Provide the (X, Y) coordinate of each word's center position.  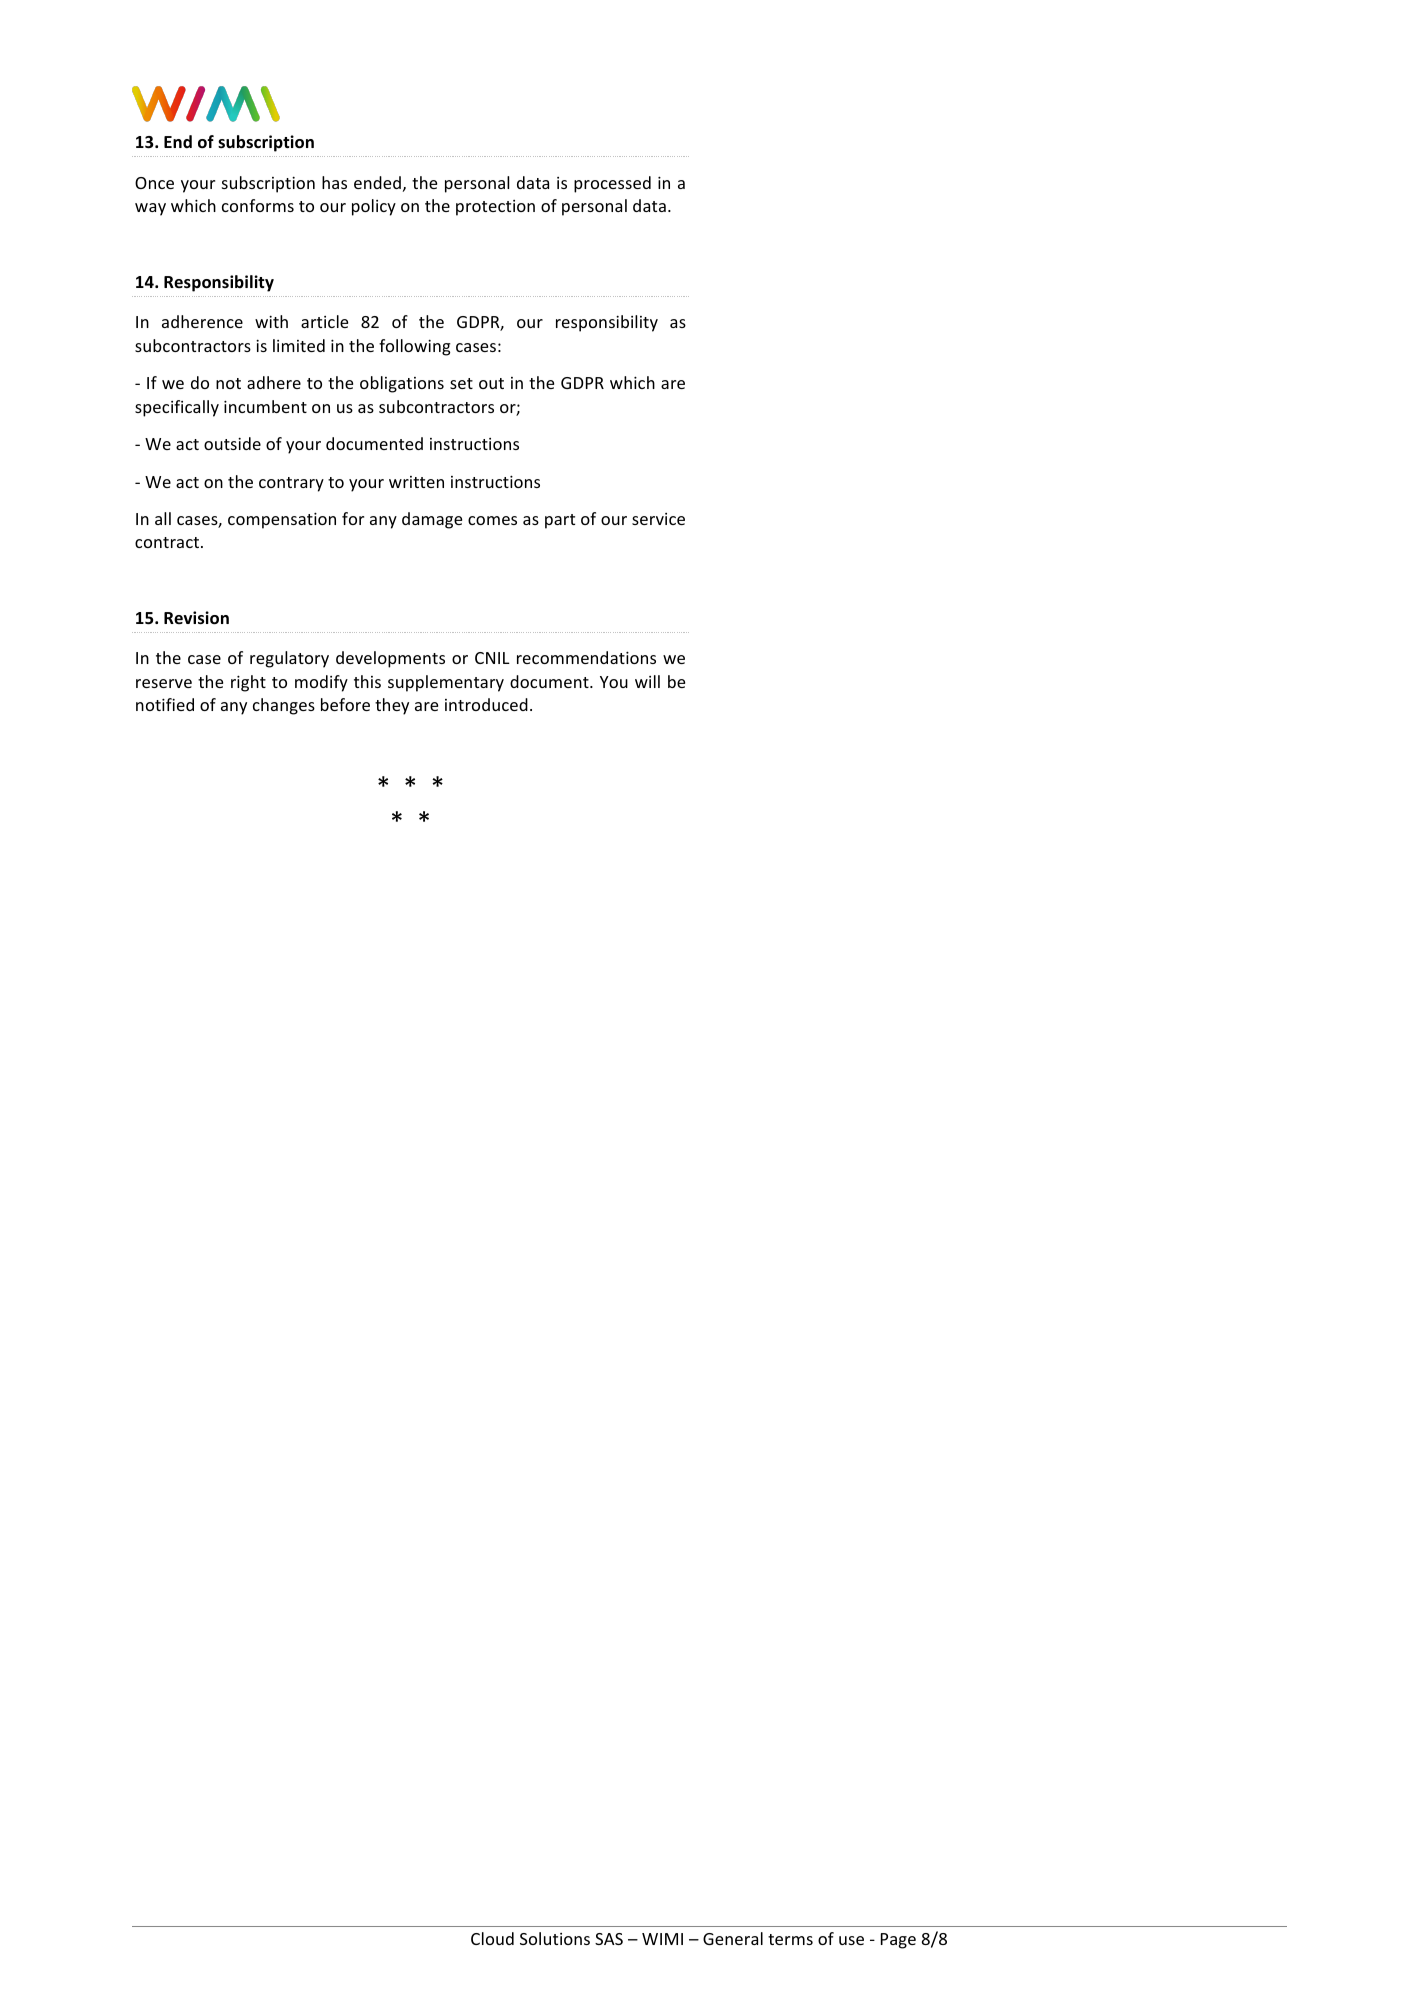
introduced (486, 704)
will (647, 681)
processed (612, 184)
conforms (258, 205)
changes (284, 706)
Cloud (492, 1938)
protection (495, 208)
